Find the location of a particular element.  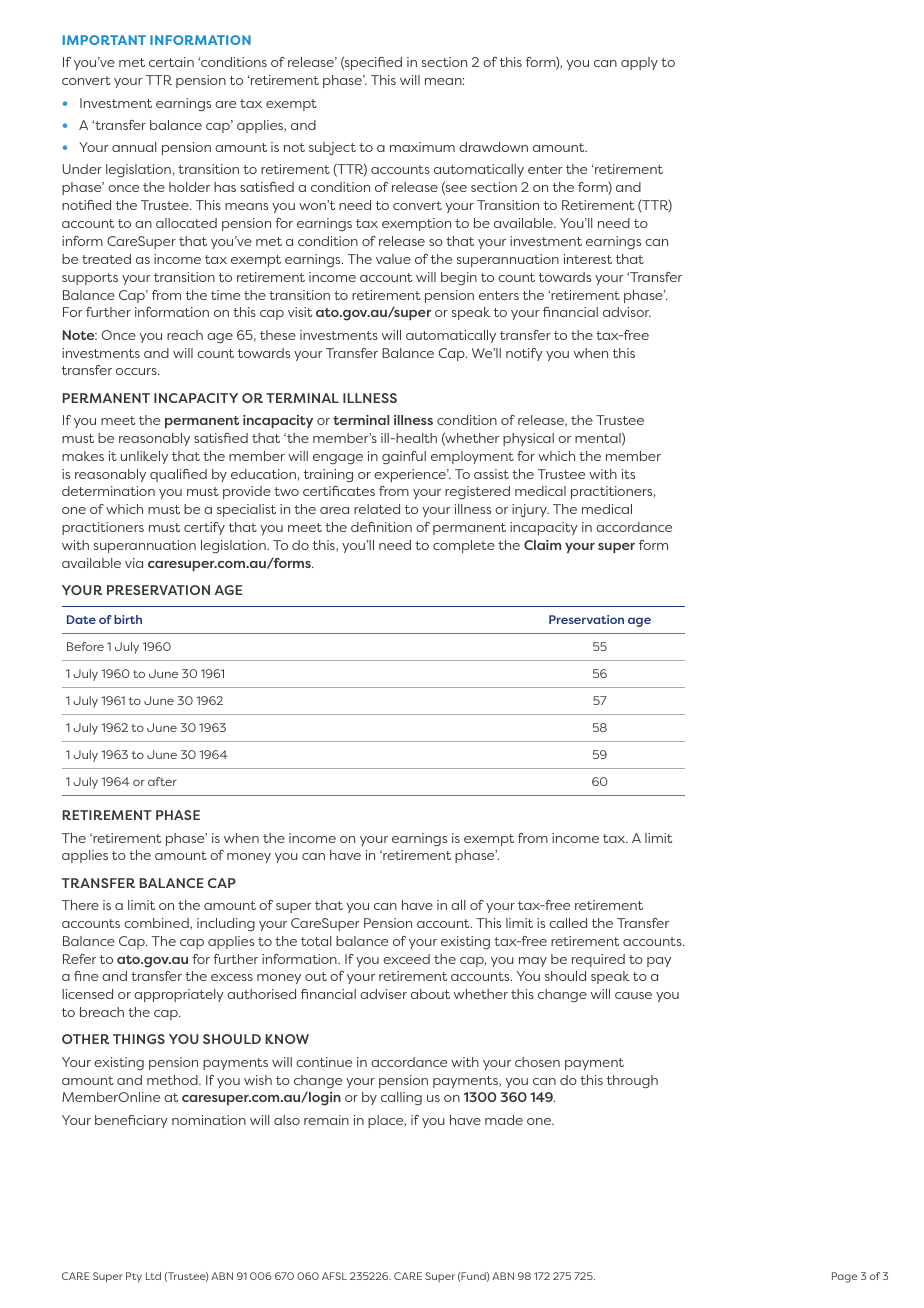

certain is located at coordinates (171, 62).
